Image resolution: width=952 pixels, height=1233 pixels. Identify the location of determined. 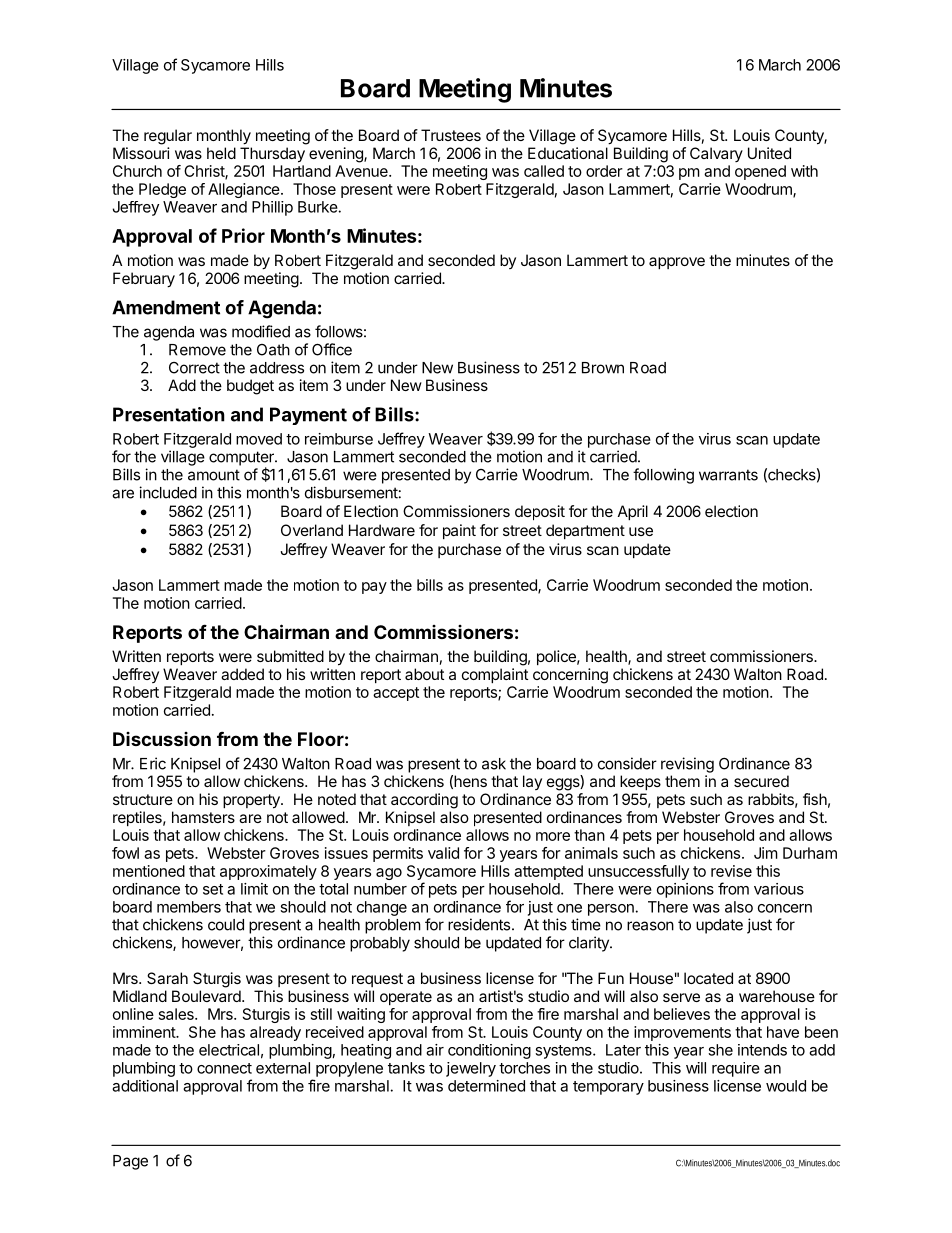
(486, 1086).
